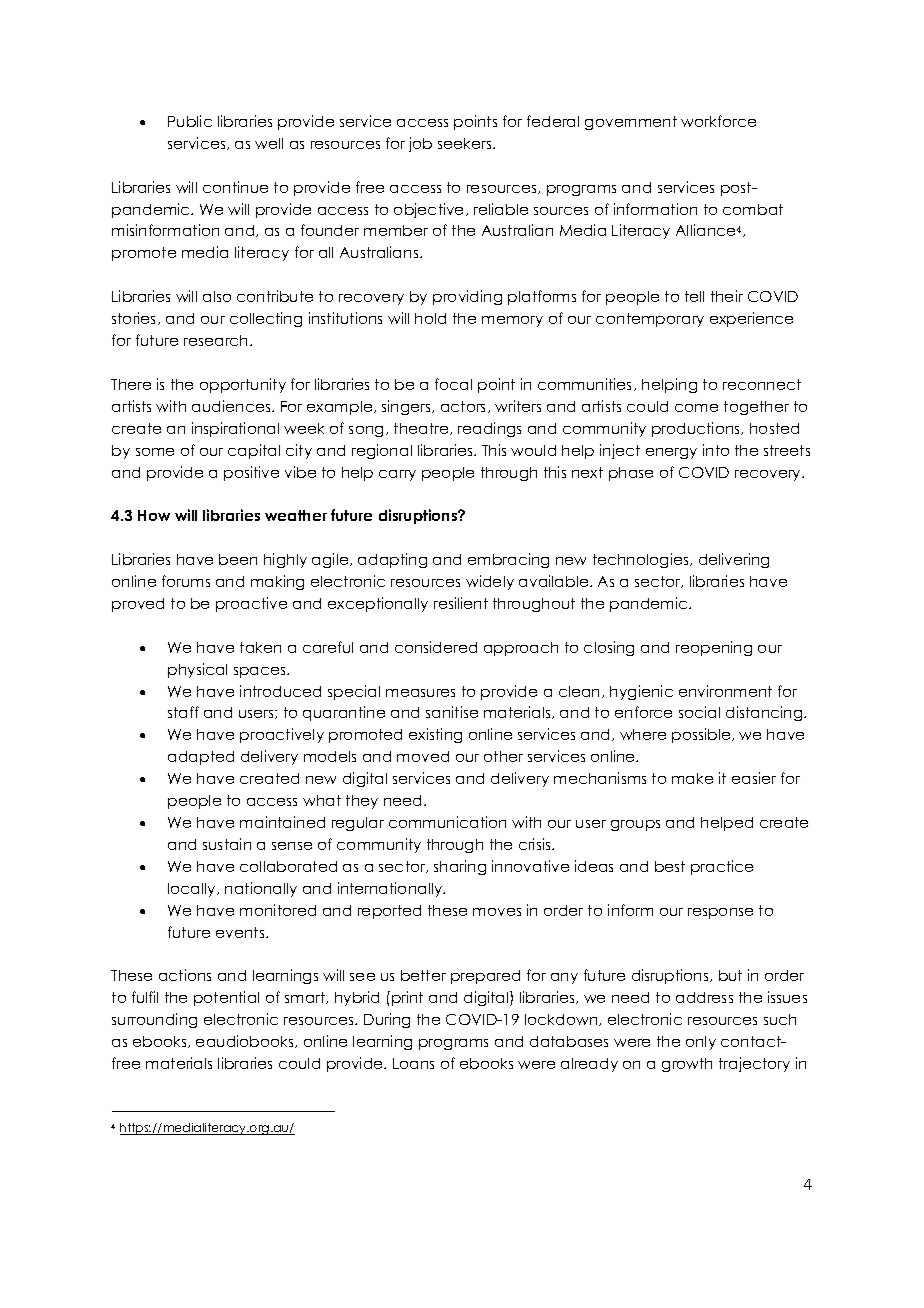 The image size is (924, 1308). What do you see at coordinates (701, 1043) in the screenshot?
I see `only` at bounding box center [701, 1043].
